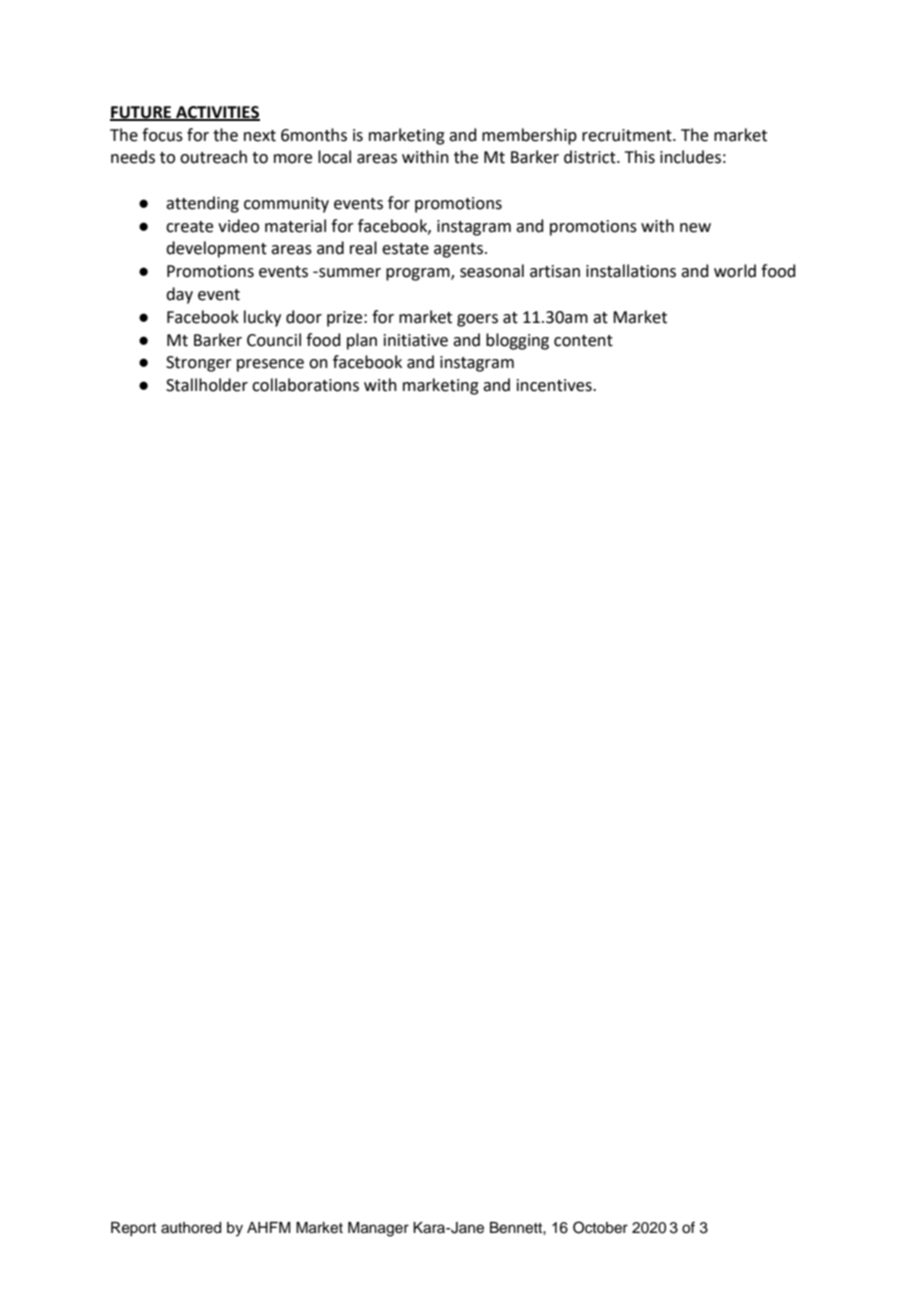 The image size is (924, 1309). I want to click on Manager, so click(378, 1229).
